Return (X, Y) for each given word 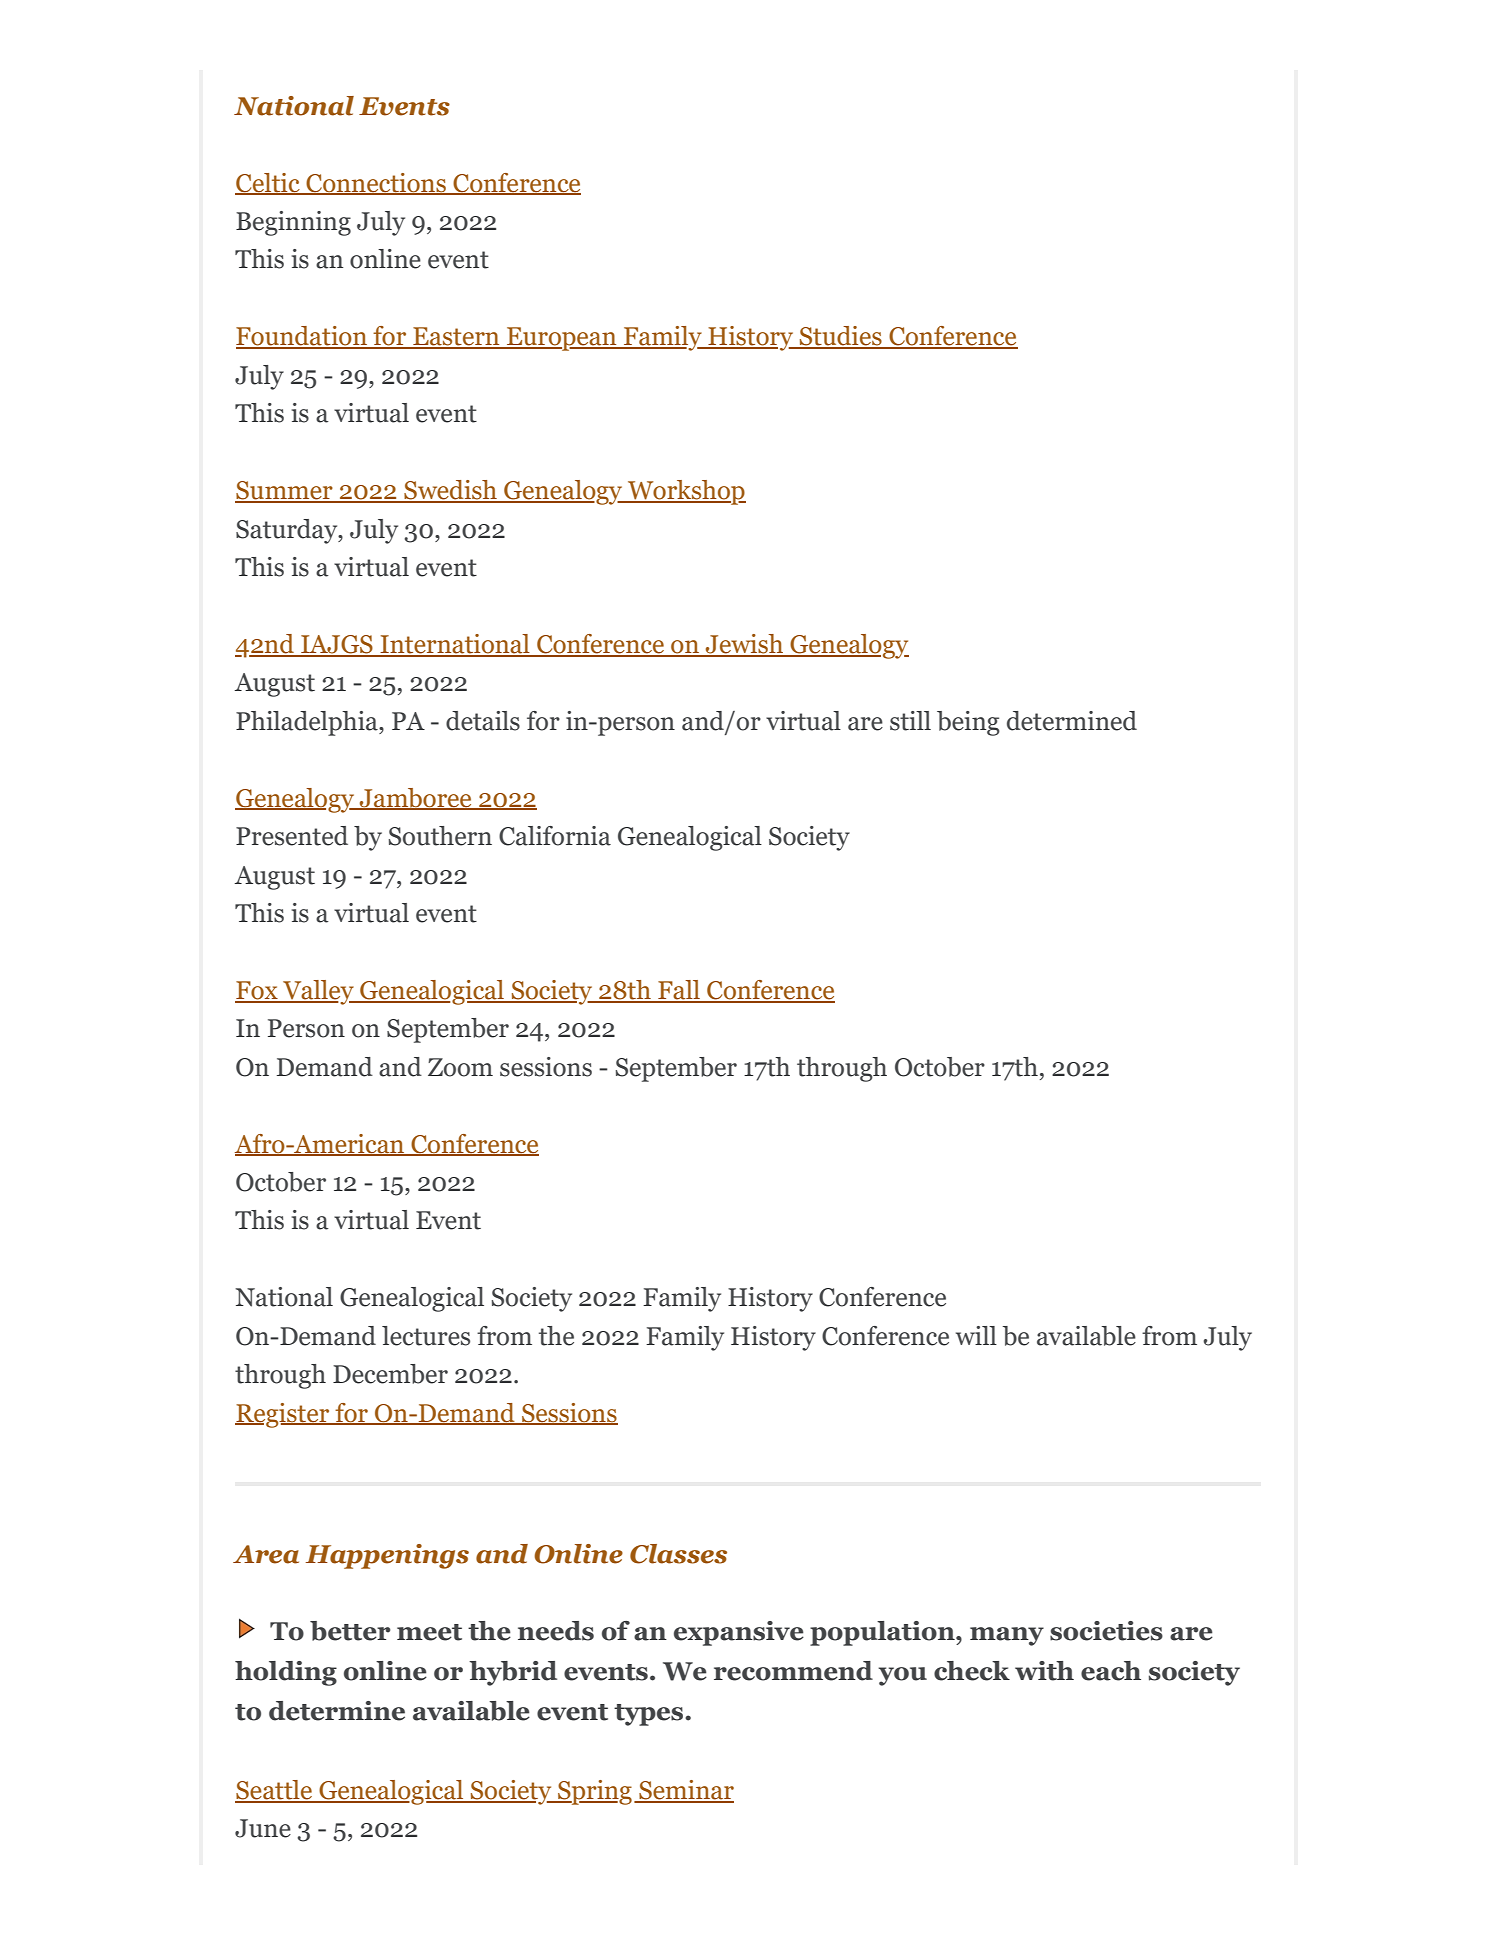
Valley (318, 992)
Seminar (685, 1791)
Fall (679, 991)
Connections (376, 183)
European (562, 339)
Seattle (275, 1791)
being (968, 723)
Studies (841, 337)
